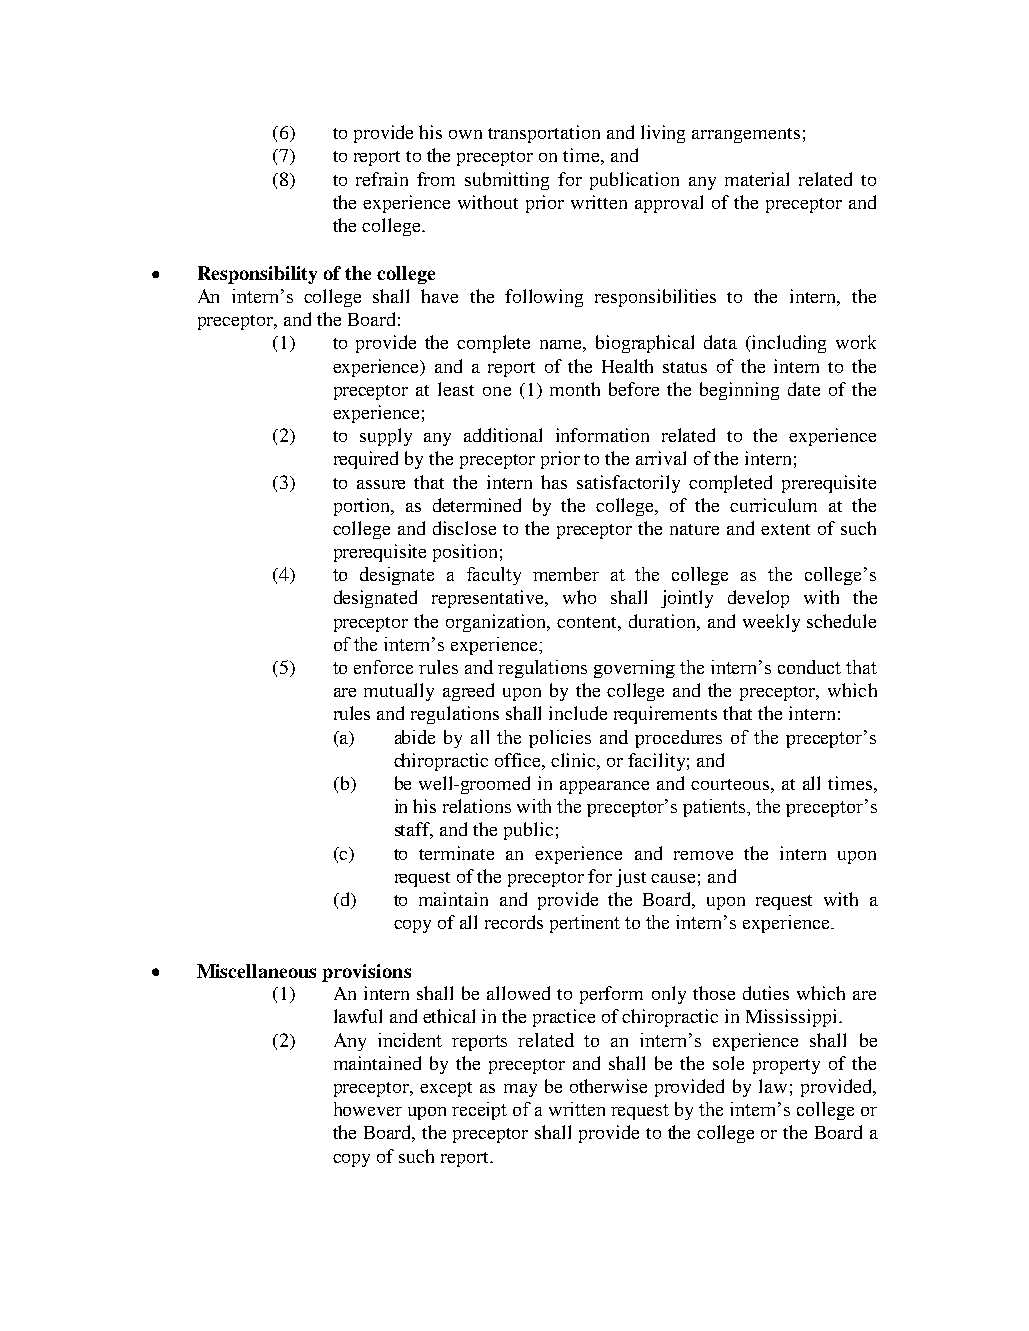 The width and height of the screenshot is (1029, 1331). I want to click on enforce, so click(383, 667).
